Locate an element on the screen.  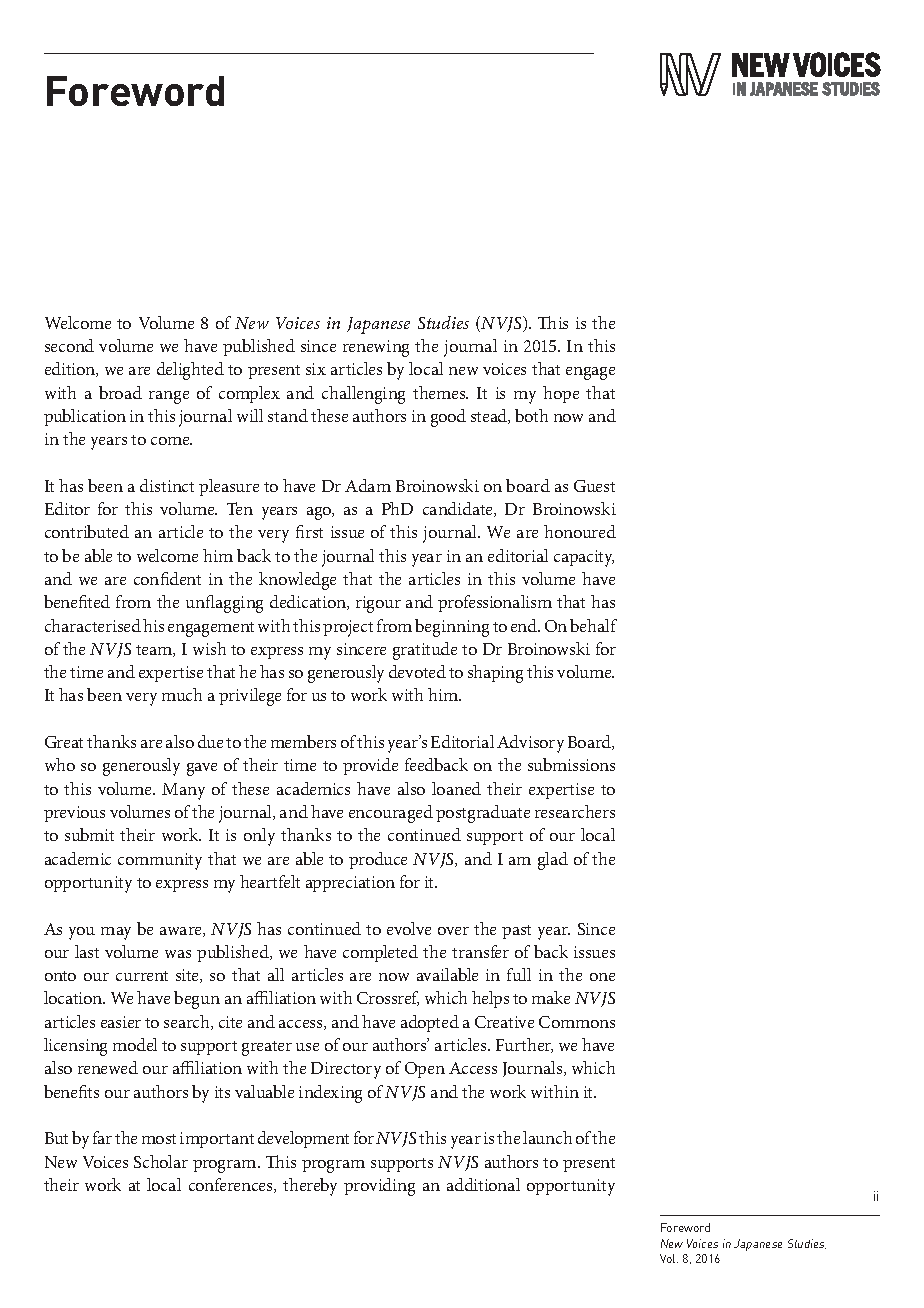
broad is located at coordinates (120, 392).
